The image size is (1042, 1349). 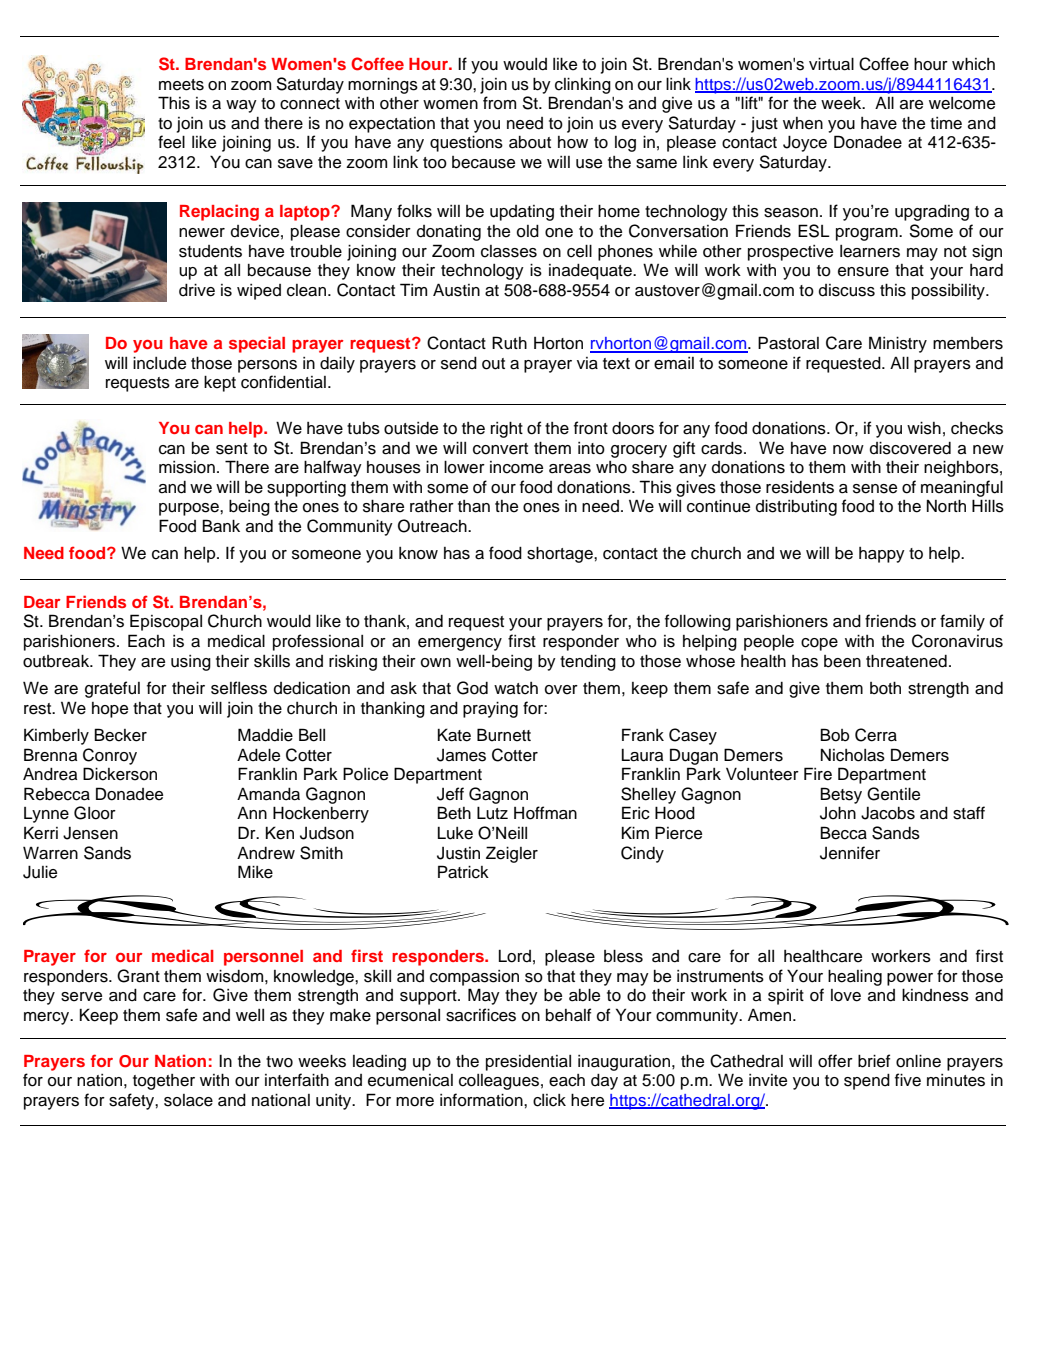 What do you see at coordinates (187, 467) in the screenshot?
I see `mission` at bounding box center [187, 467].
